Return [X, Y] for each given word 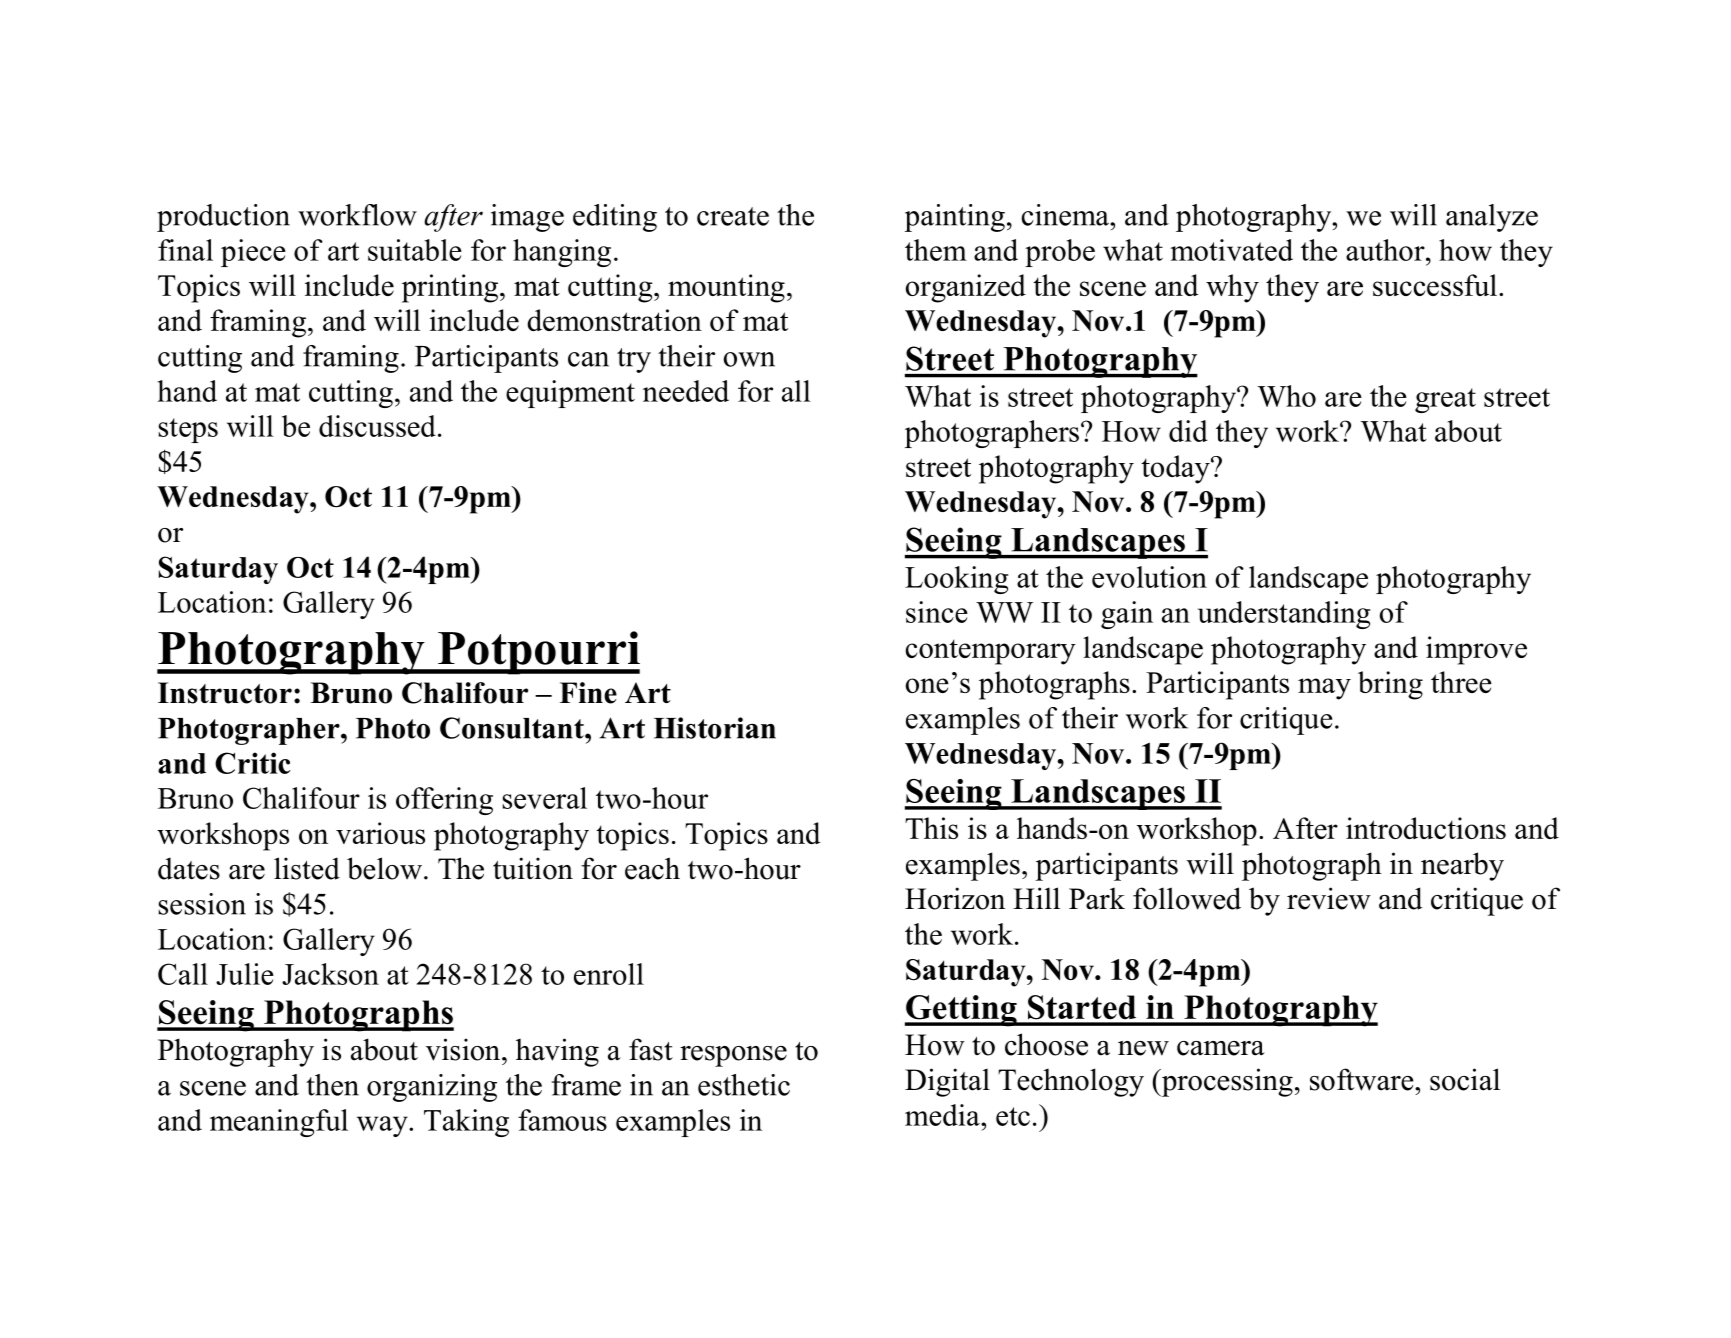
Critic [253, 763]
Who [1286, 396]
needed [686, 391]
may [1324, 689]
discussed [377, 426]
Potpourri [538, 653]
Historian [715, 728]
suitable [415, 250]
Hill [1036, 898]
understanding [1284, 615]
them [936, 250]
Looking [956, 580]
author [1386, 250]
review [1329, 898]
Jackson [330, 974]
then [332, 1085]
